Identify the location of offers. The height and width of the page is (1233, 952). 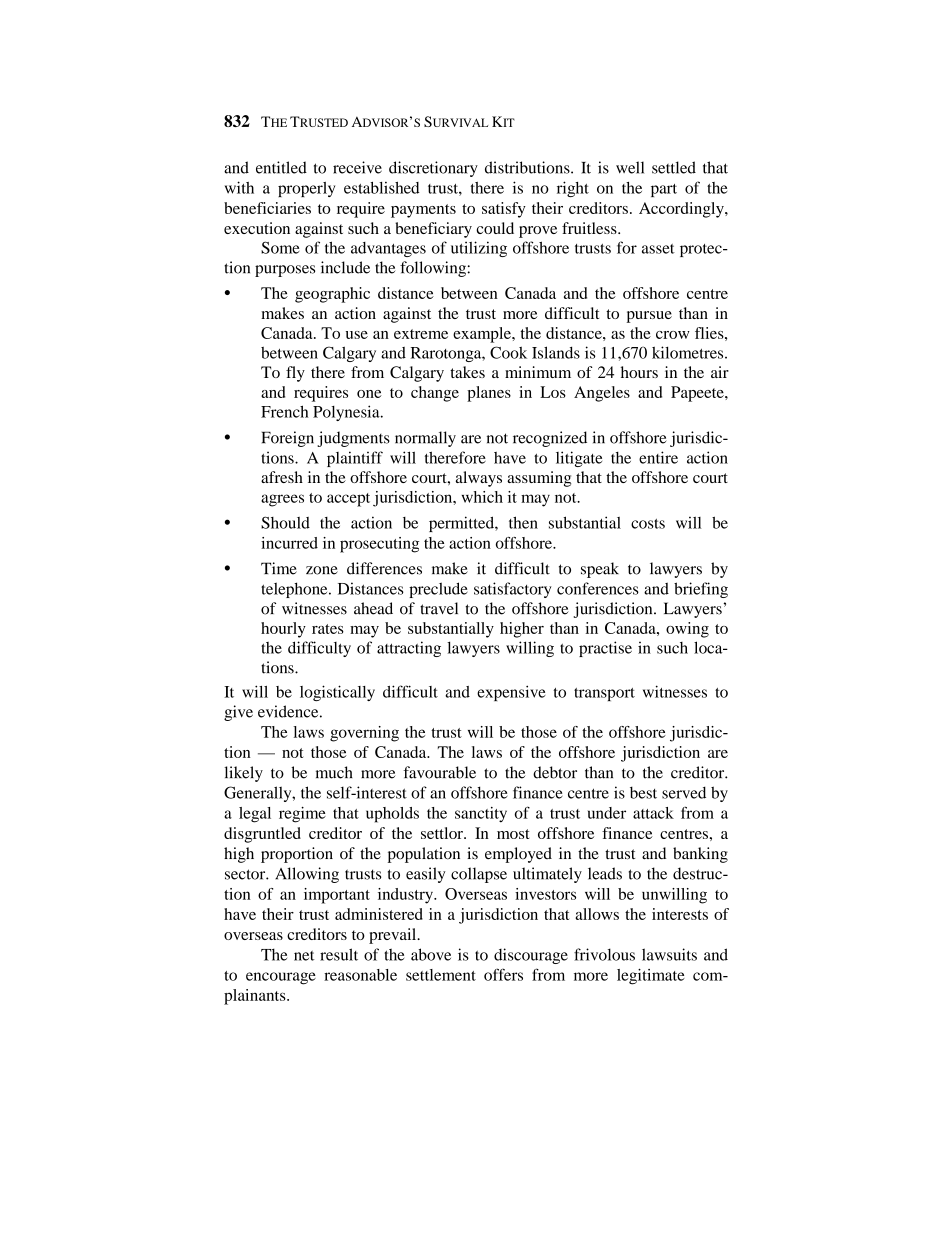
(503, 974).
